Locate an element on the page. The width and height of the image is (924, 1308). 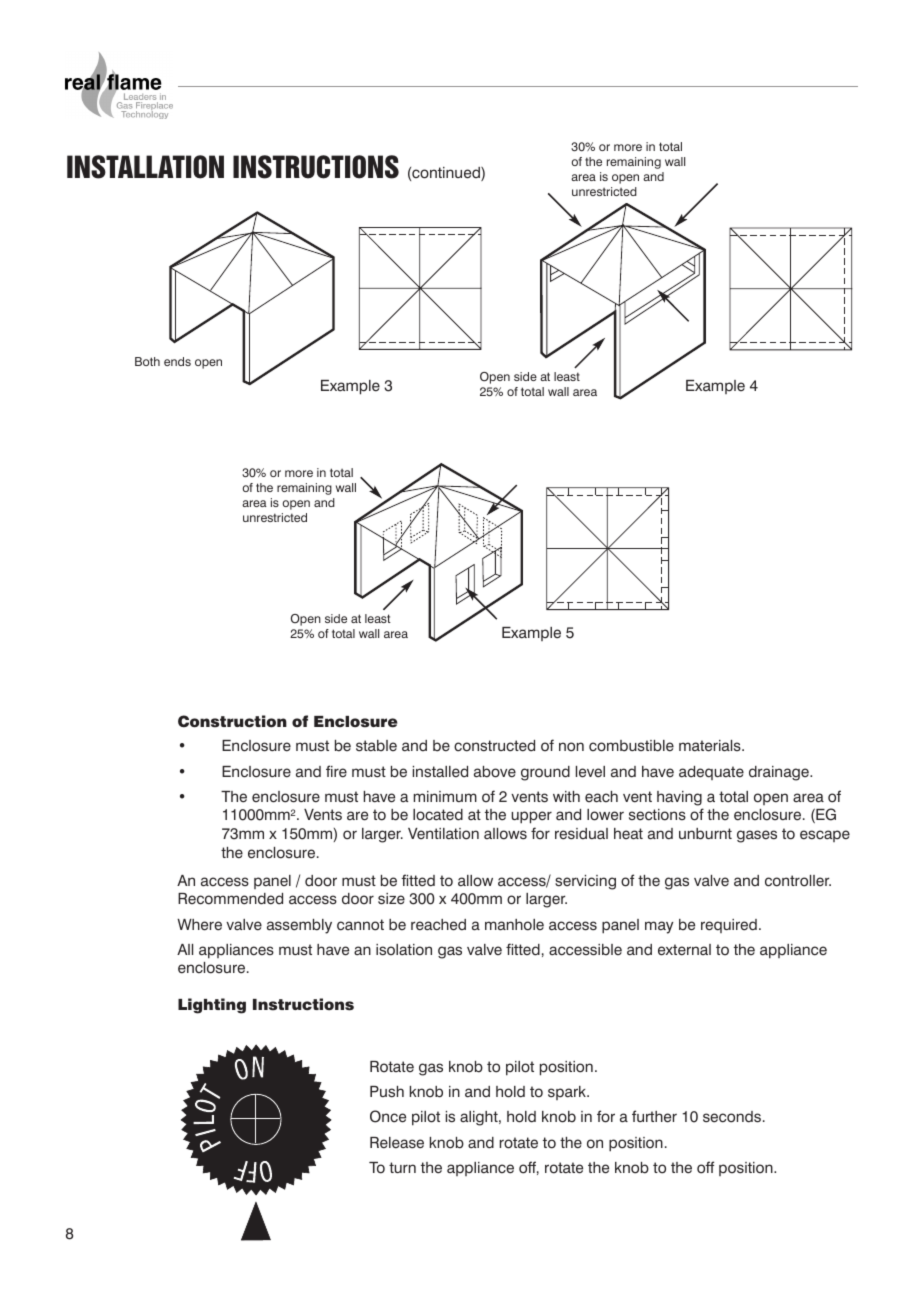
non is located at coordinates (571, 747).
